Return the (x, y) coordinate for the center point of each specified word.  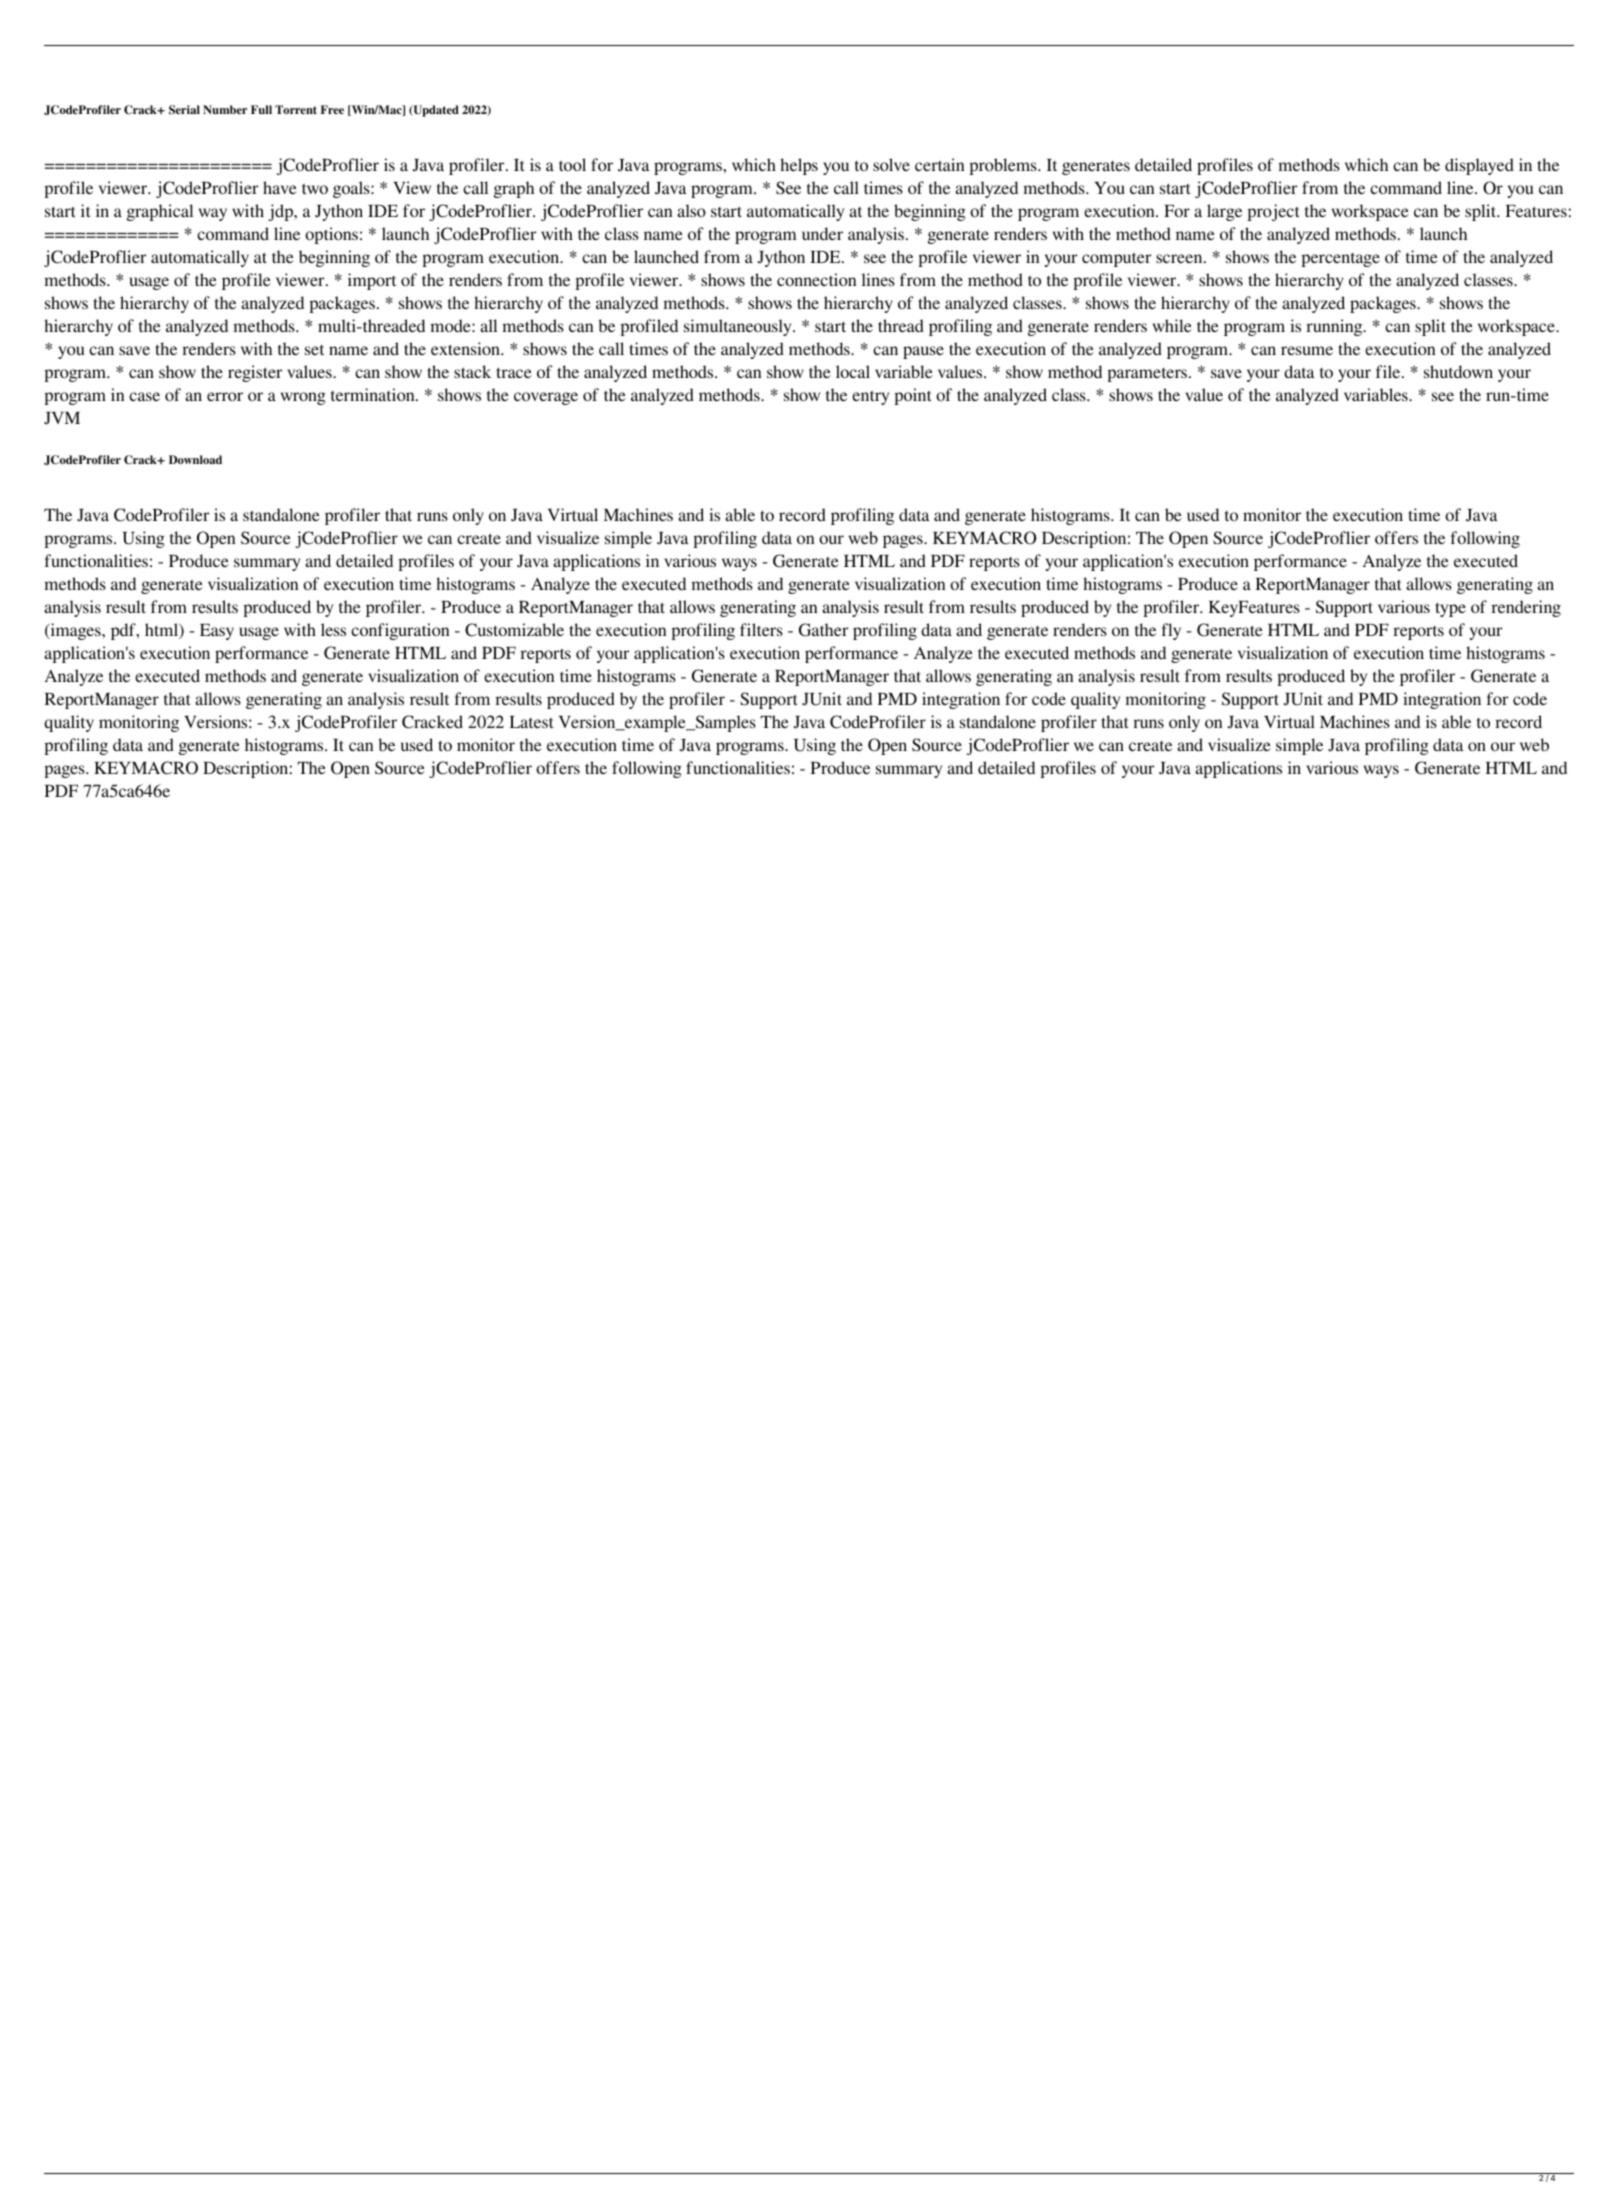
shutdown (1458, 371)
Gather (823, 630)
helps (799, 166)
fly (1171, 631)
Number (225, 109)
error (225, 396)
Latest (531, 722)
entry (870, 398)
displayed (1479, 166)
